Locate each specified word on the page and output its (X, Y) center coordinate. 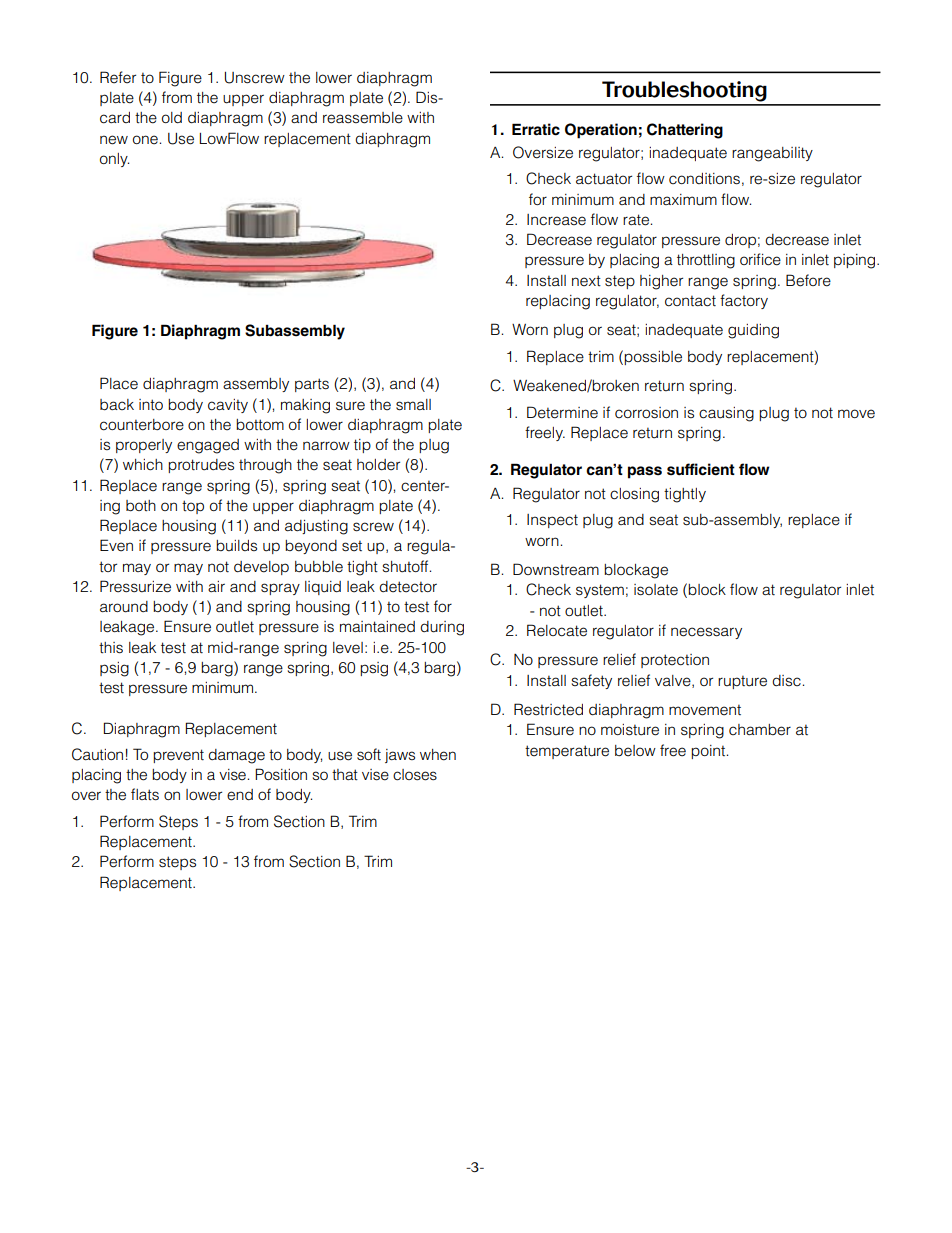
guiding (753, 331)
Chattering (685, 131)
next (586, 281)
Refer (118, 77)
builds (236, 546)
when (438, 755)
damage (236, 756)
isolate (656, 590)
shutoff (407, 566)
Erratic (536, 129)
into (151, 405)
